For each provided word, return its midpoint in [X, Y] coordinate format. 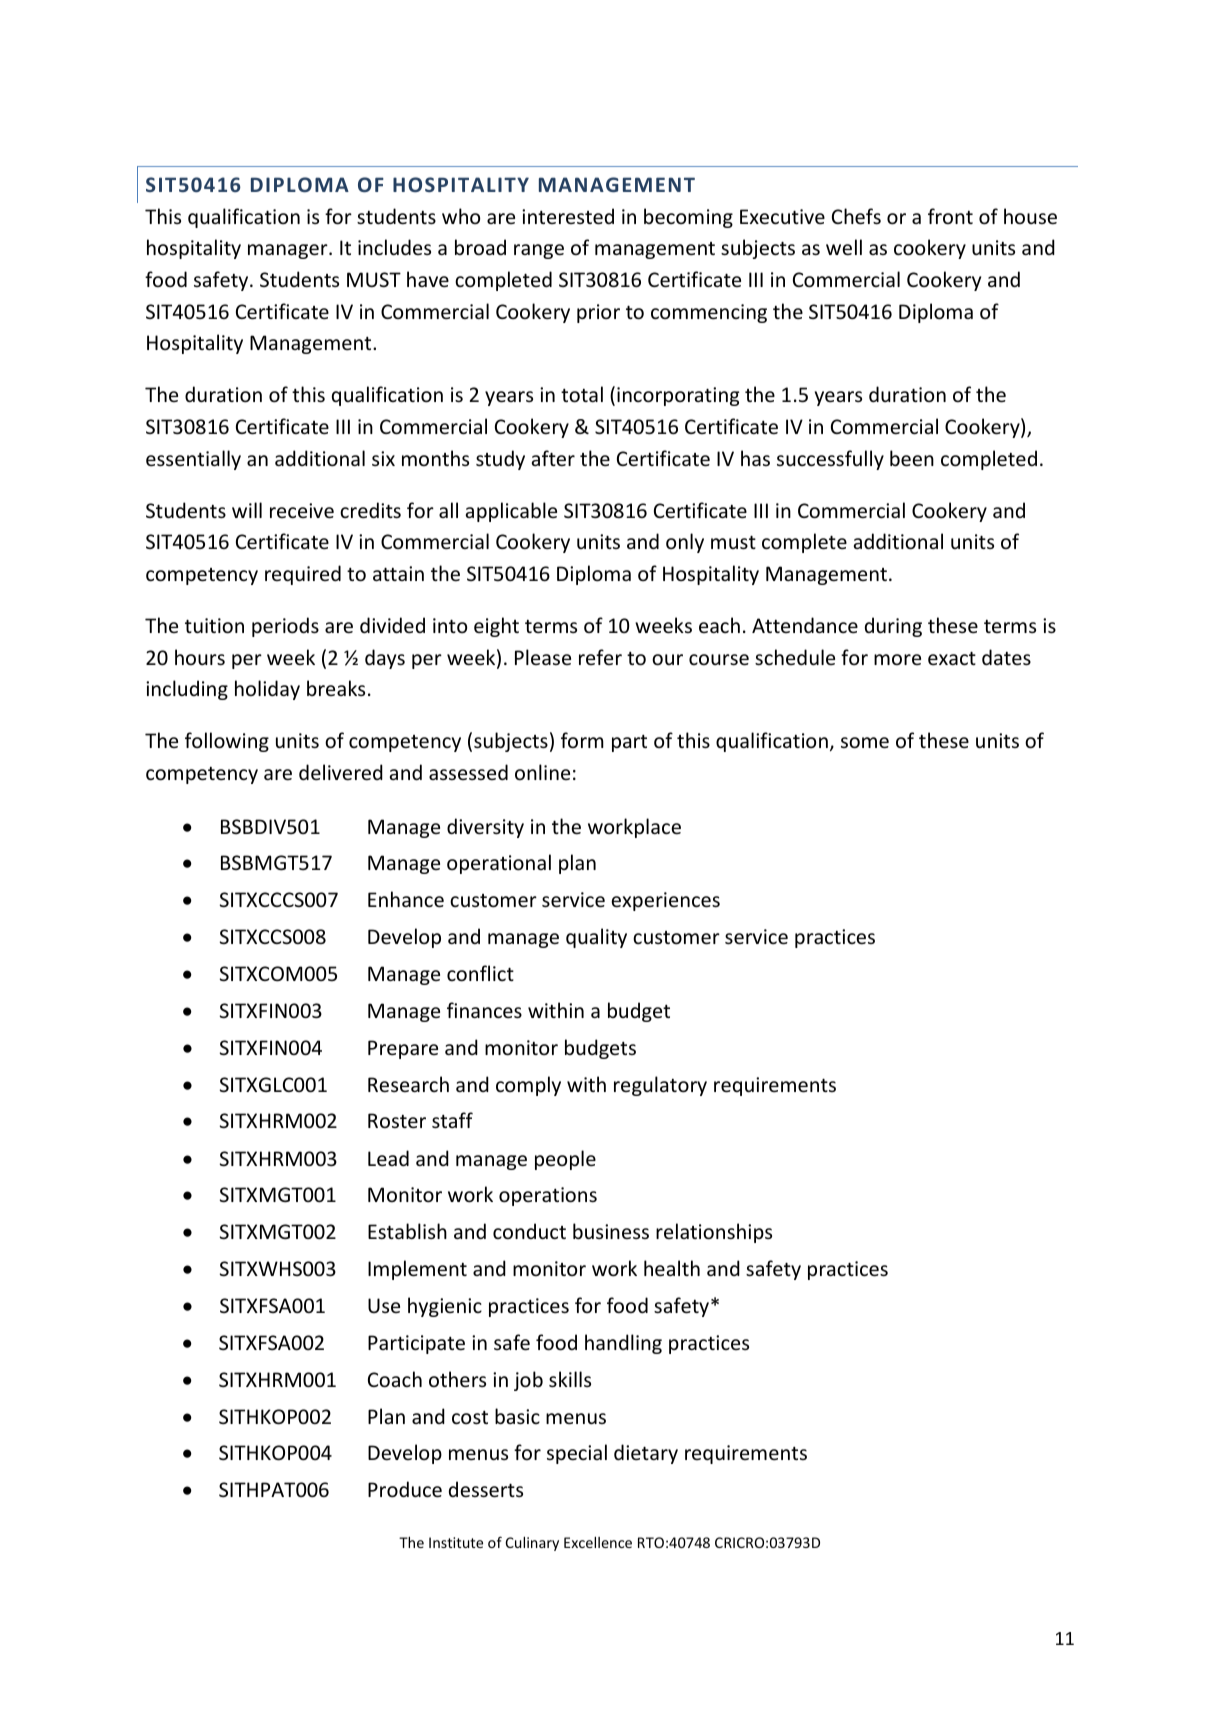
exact [952, 658]
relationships [714, 1233]
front [950, 216]
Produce [405, 1489]
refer [600, 657]
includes [394, 247]
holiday [267, 690]
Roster [397, 1121]
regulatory [660, 1086]
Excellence [598, 1542]
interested [568, 216]
